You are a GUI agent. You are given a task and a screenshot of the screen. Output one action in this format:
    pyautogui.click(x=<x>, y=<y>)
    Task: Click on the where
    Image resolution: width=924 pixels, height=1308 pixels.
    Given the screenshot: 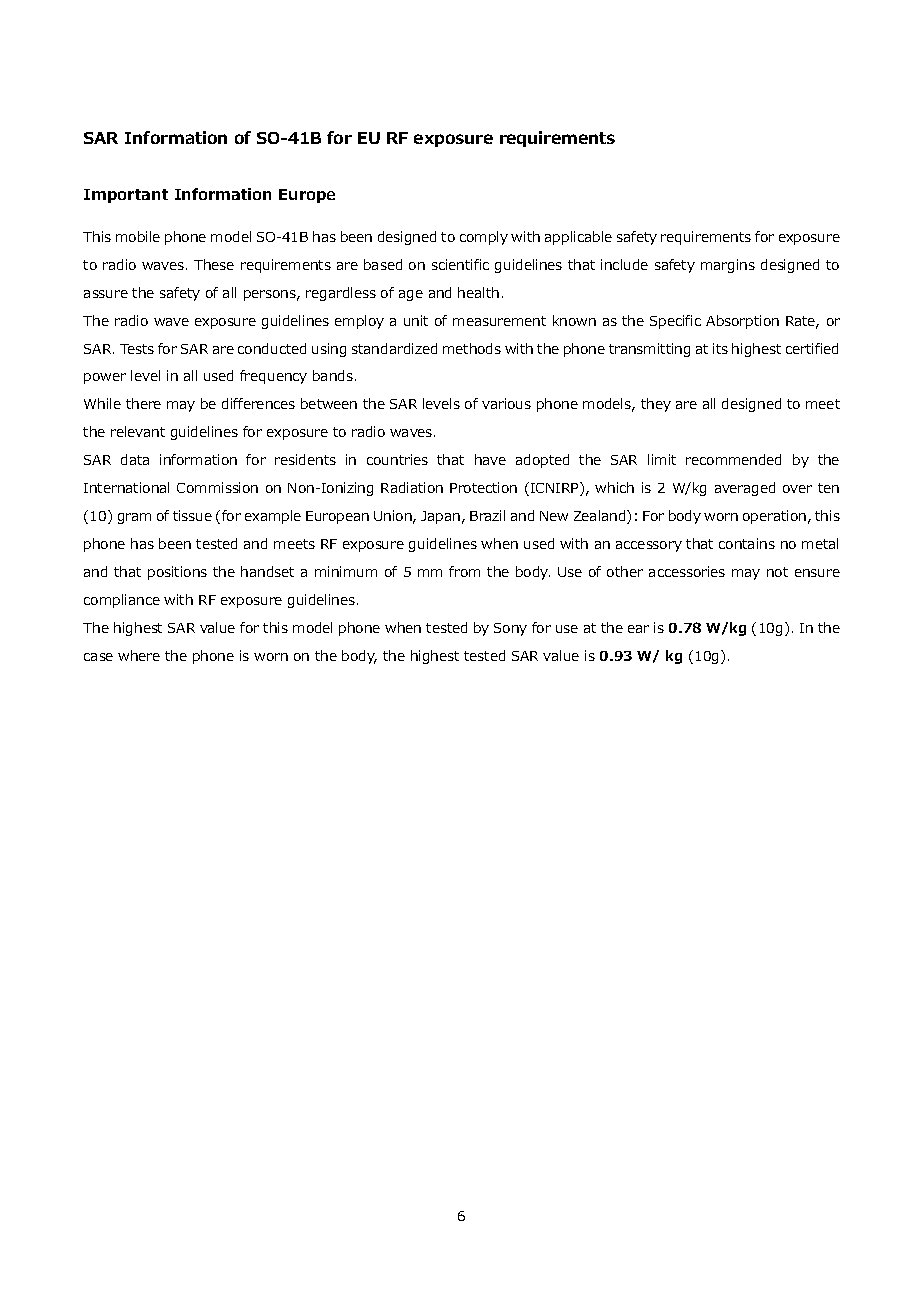 What is the action you would take?
    pyautogui.click(x=139, y=655)
